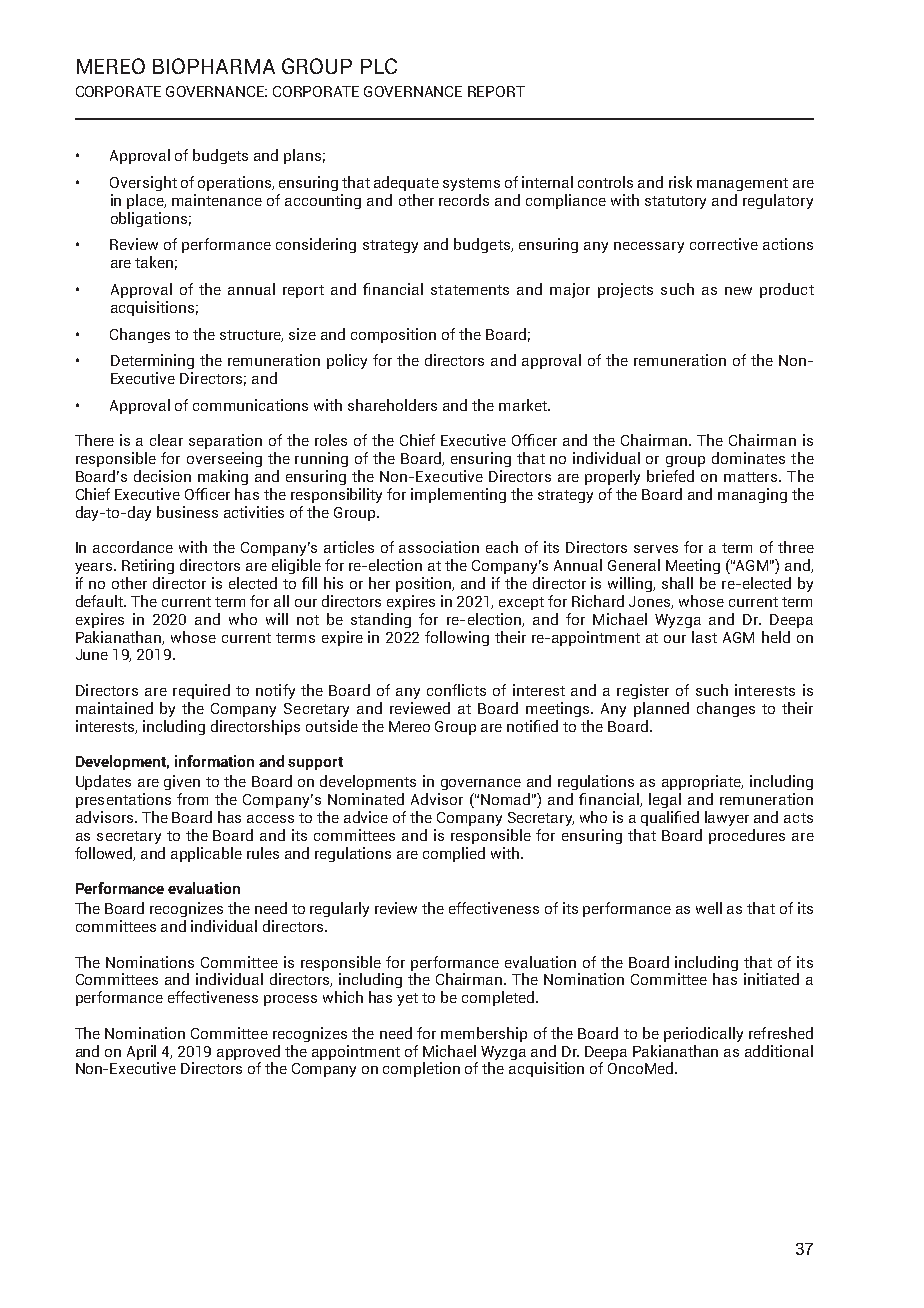  Describe the element at coordinates (148, 566) in the screenshot. I see `Retiring` at that location.
